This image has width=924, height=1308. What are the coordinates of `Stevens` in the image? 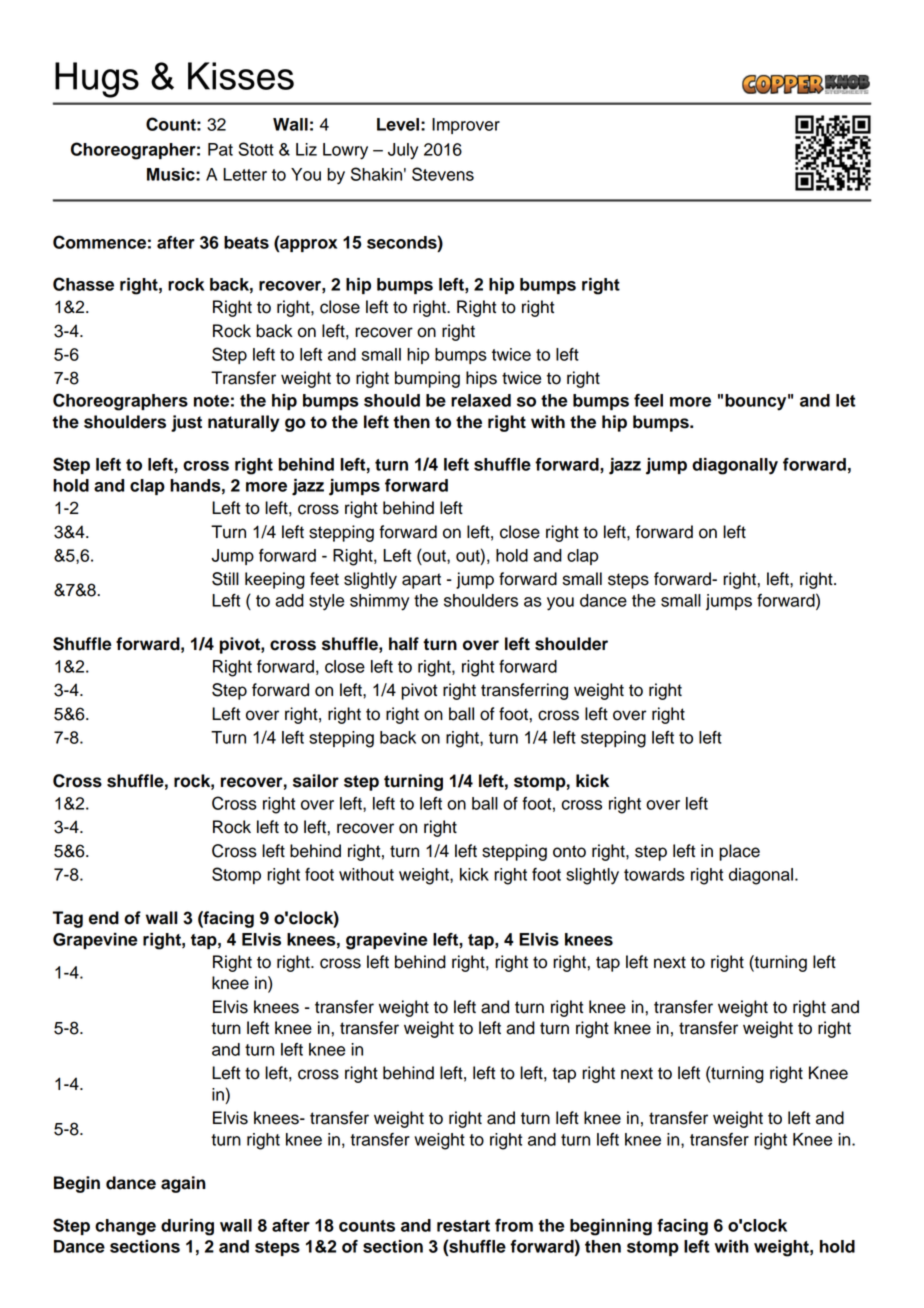 It's located at (443, 174).
